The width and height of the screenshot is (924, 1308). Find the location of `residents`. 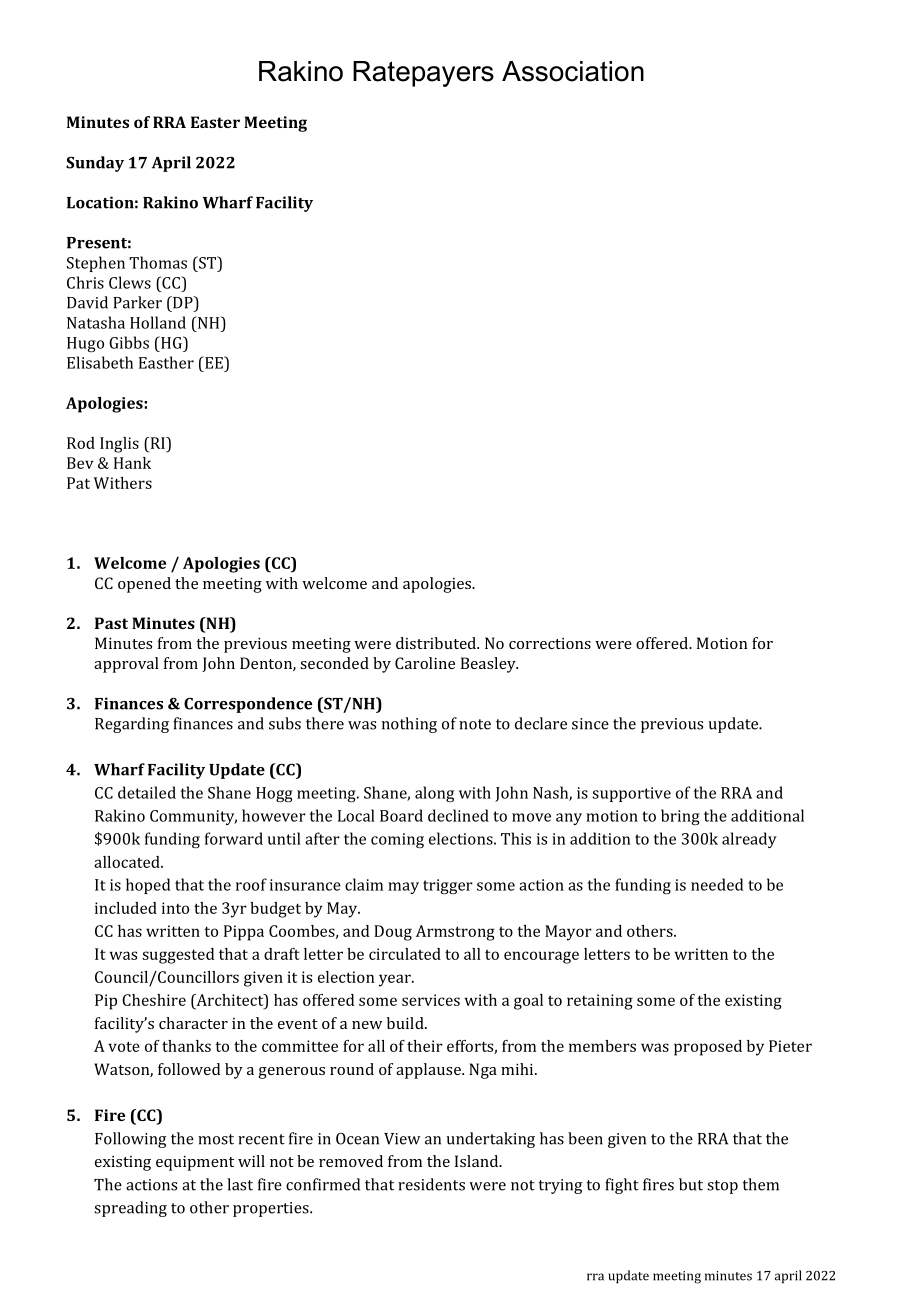

residents is located at coordinates (431, 1184).
